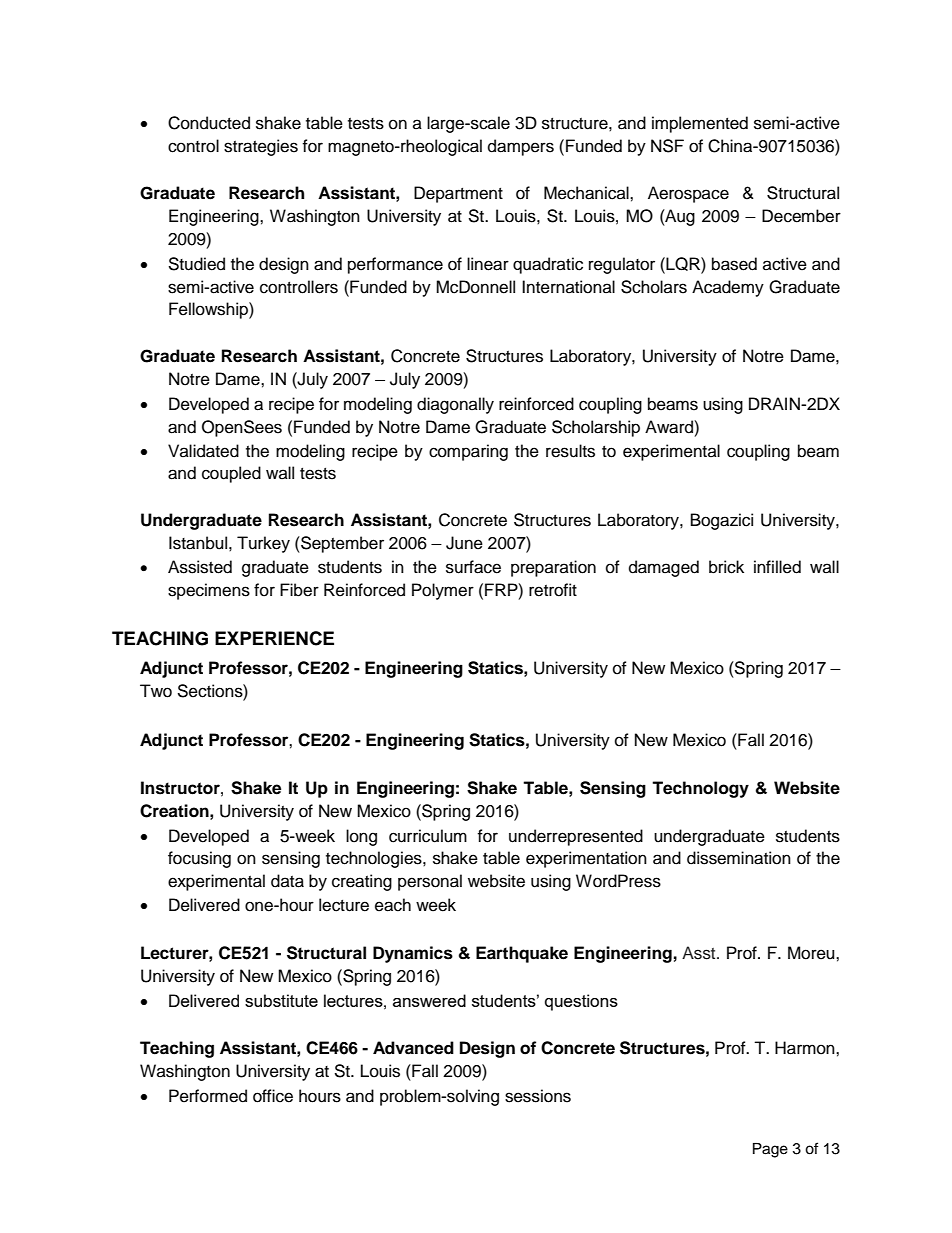  Describe the element at coordinates (726, 567) in the page. I see `brick` at that location.
